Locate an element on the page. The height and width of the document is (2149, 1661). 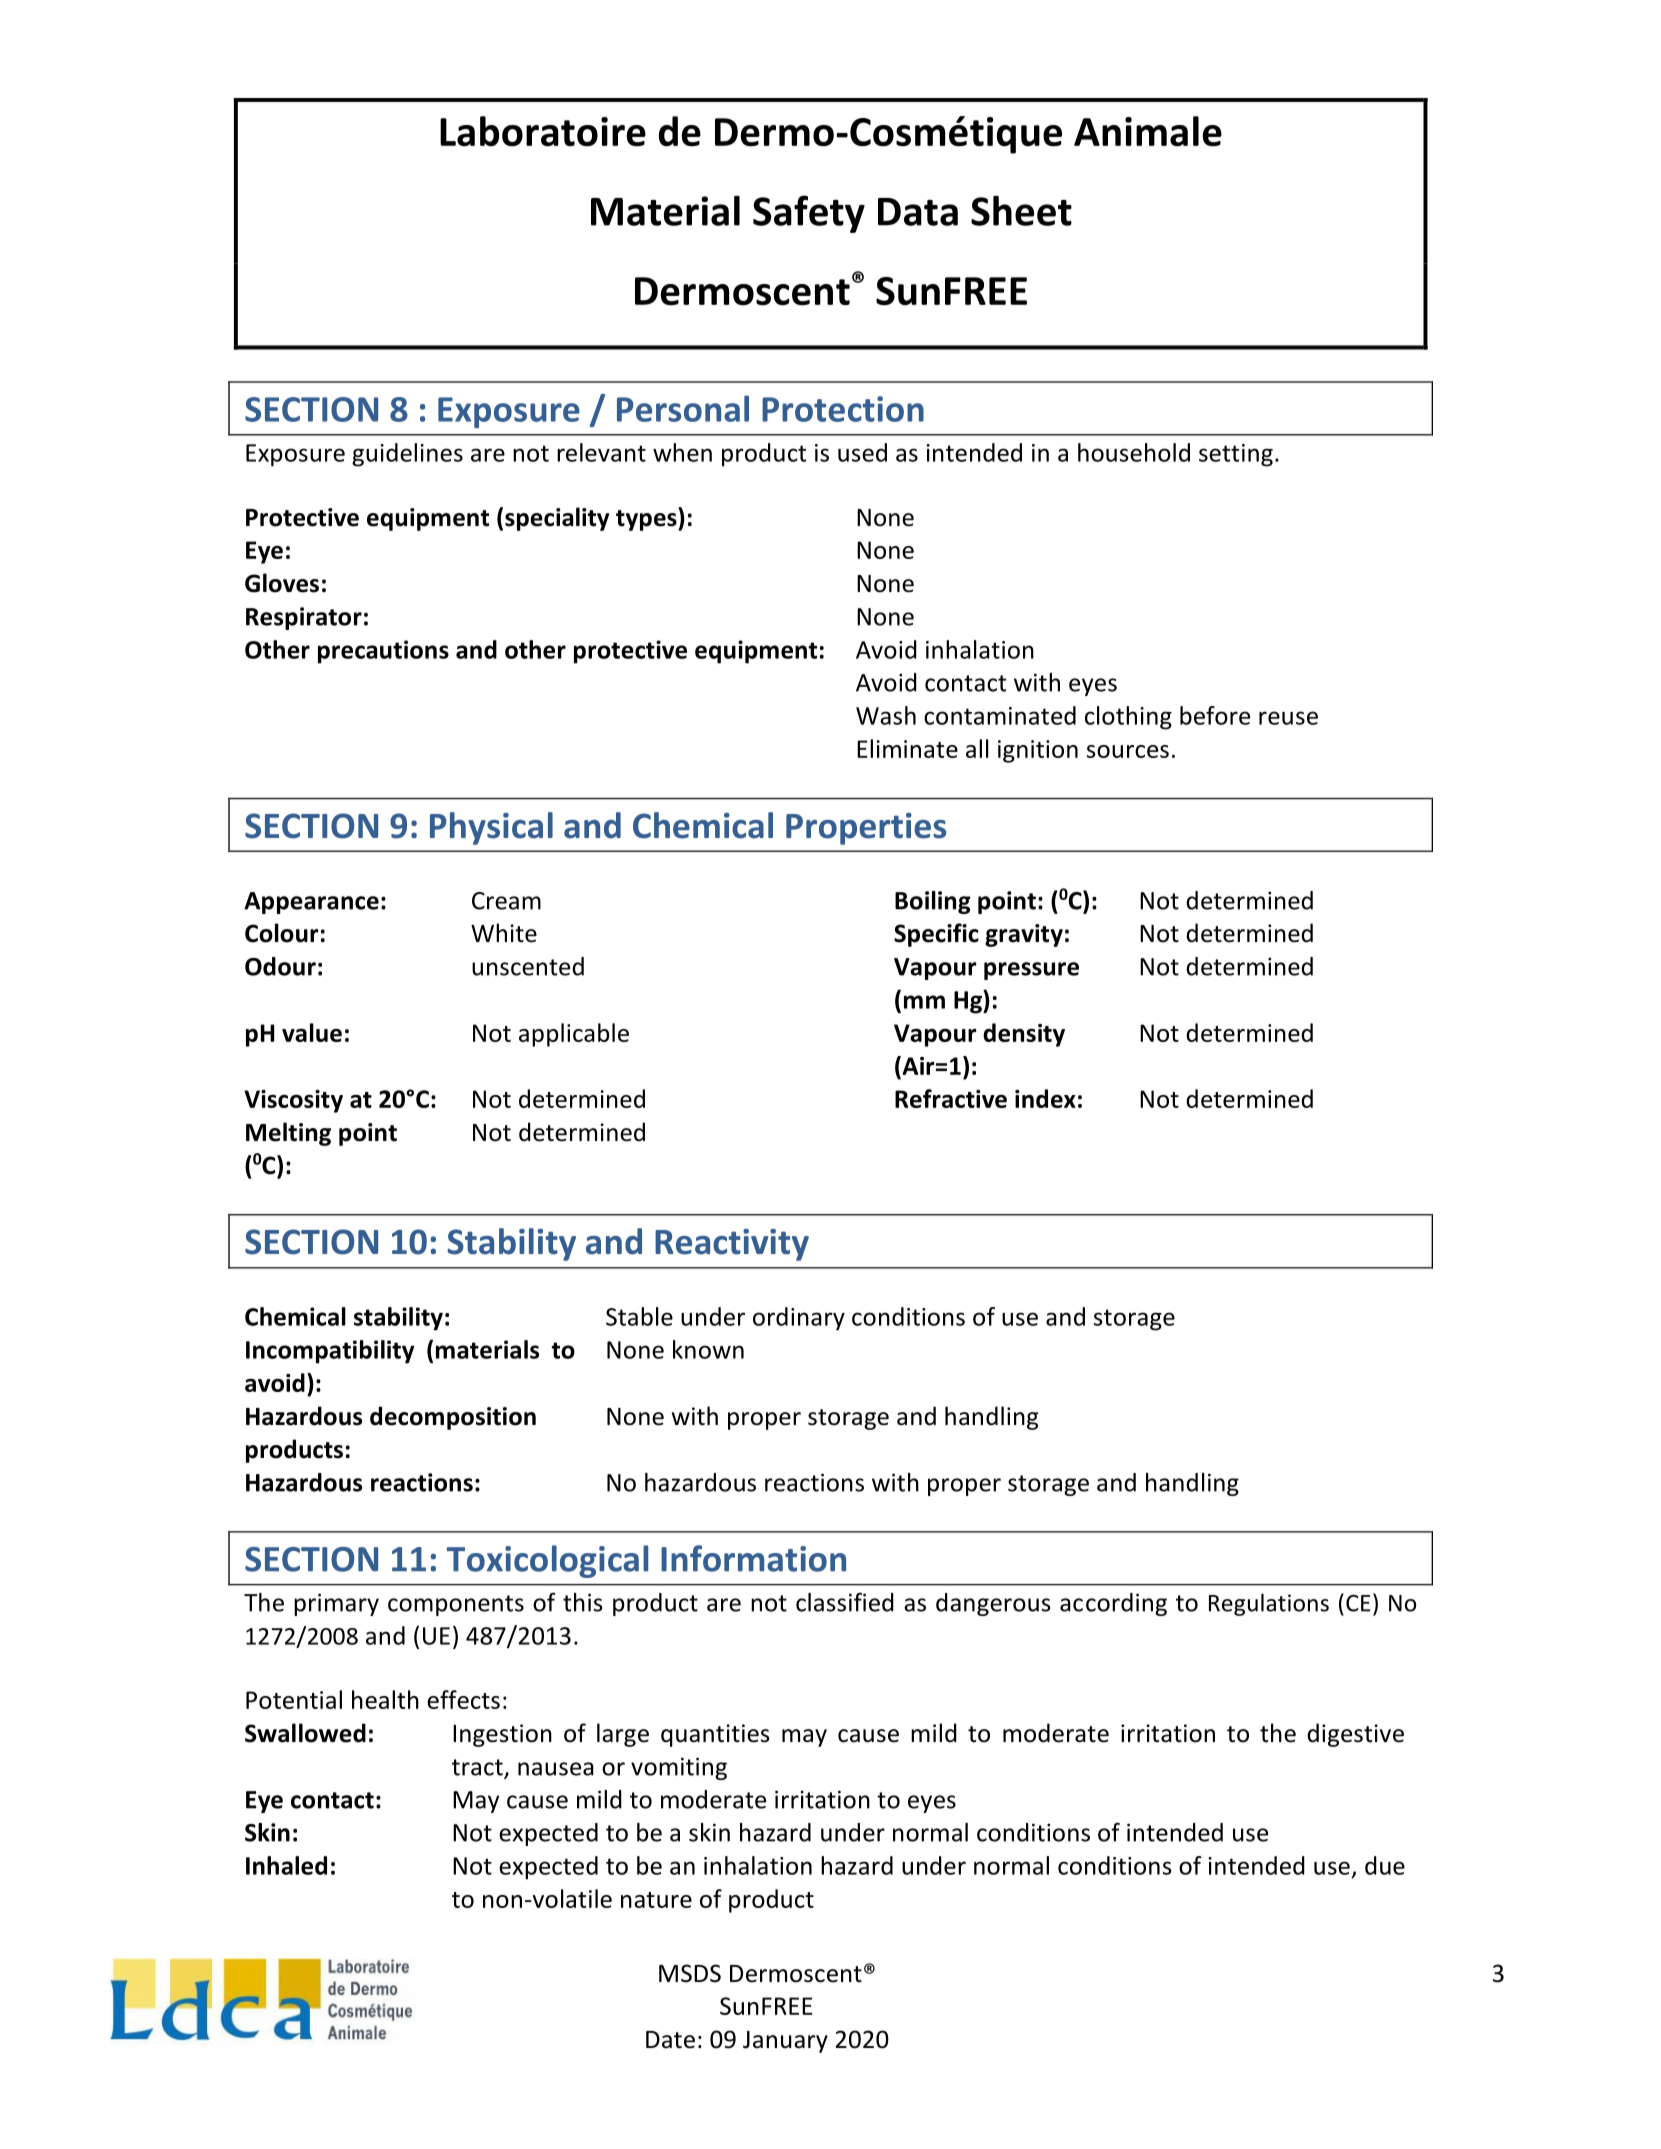
pressure is located at coordinates (1031, 971).
